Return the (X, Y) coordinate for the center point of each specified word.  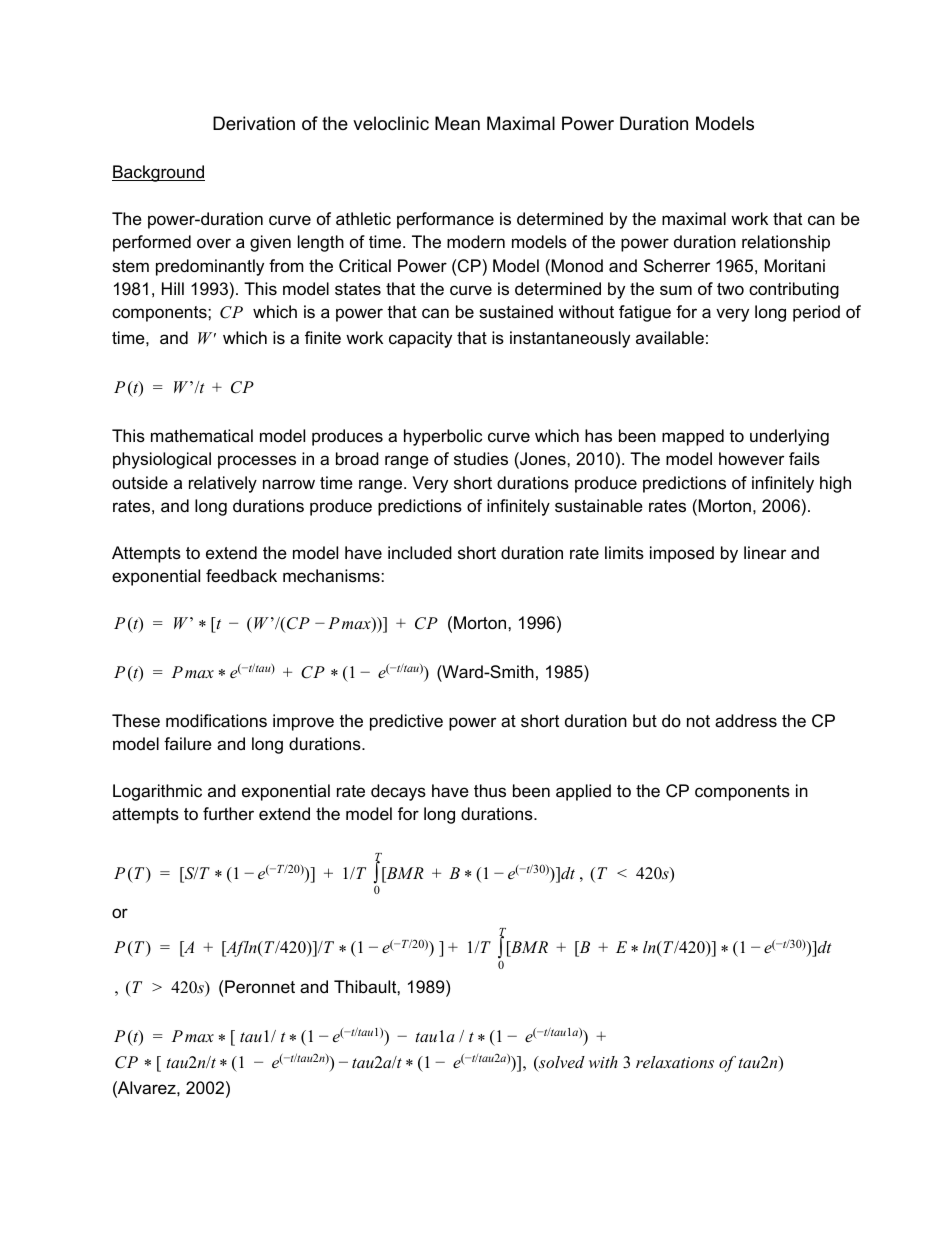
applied (583, 792)
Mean (457, 123)
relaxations (675, 1062)
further (228, 814)
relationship (786, 243)
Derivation (254, 123)
